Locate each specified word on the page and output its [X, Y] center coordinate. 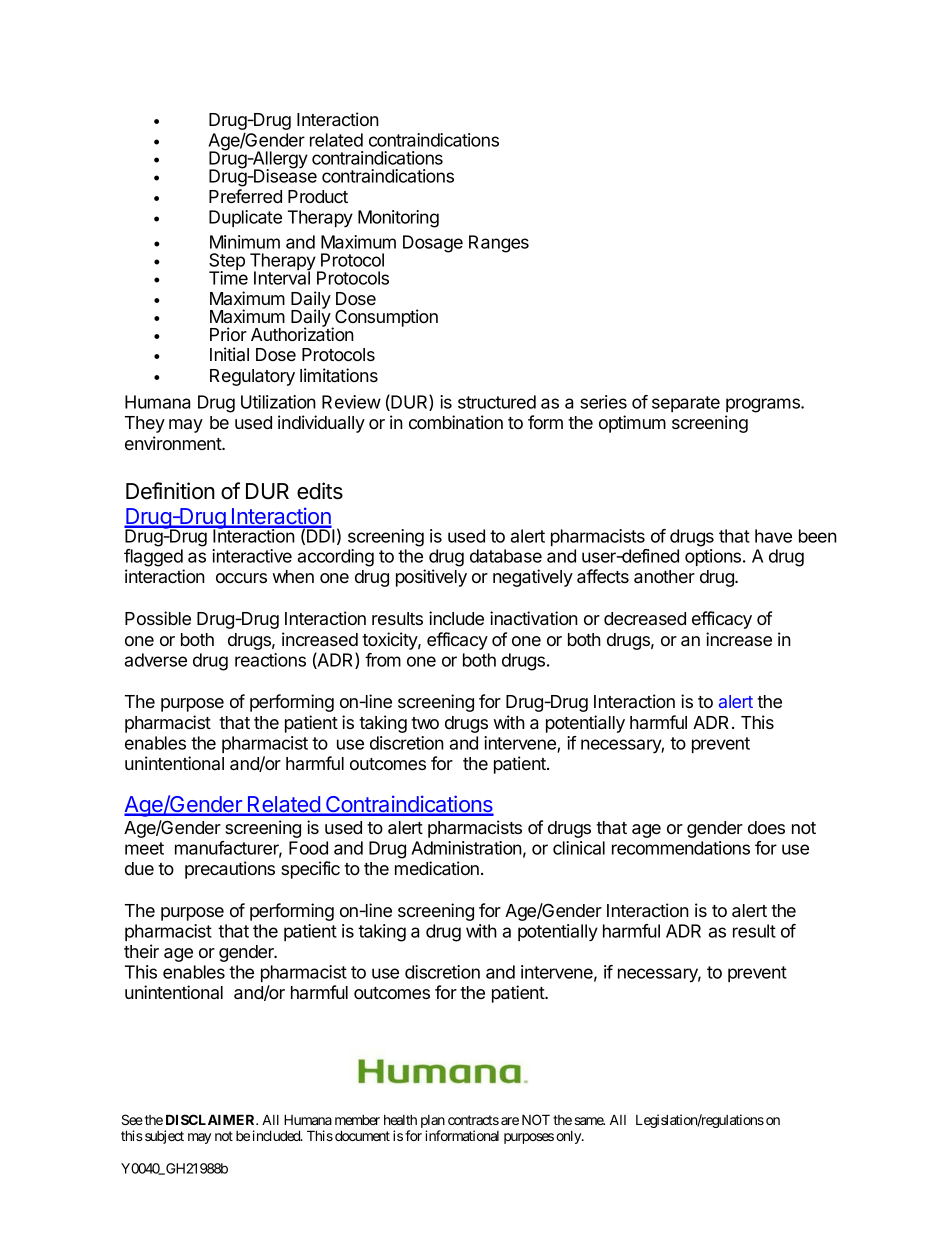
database [506, 556]
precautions [230, 870]
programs [764, 405]
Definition [170, 491]
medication [437, 868]
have [773, 536]
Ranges [499, 244]
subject [164, 1137]
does [766, 827]
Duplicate [245, 218]
